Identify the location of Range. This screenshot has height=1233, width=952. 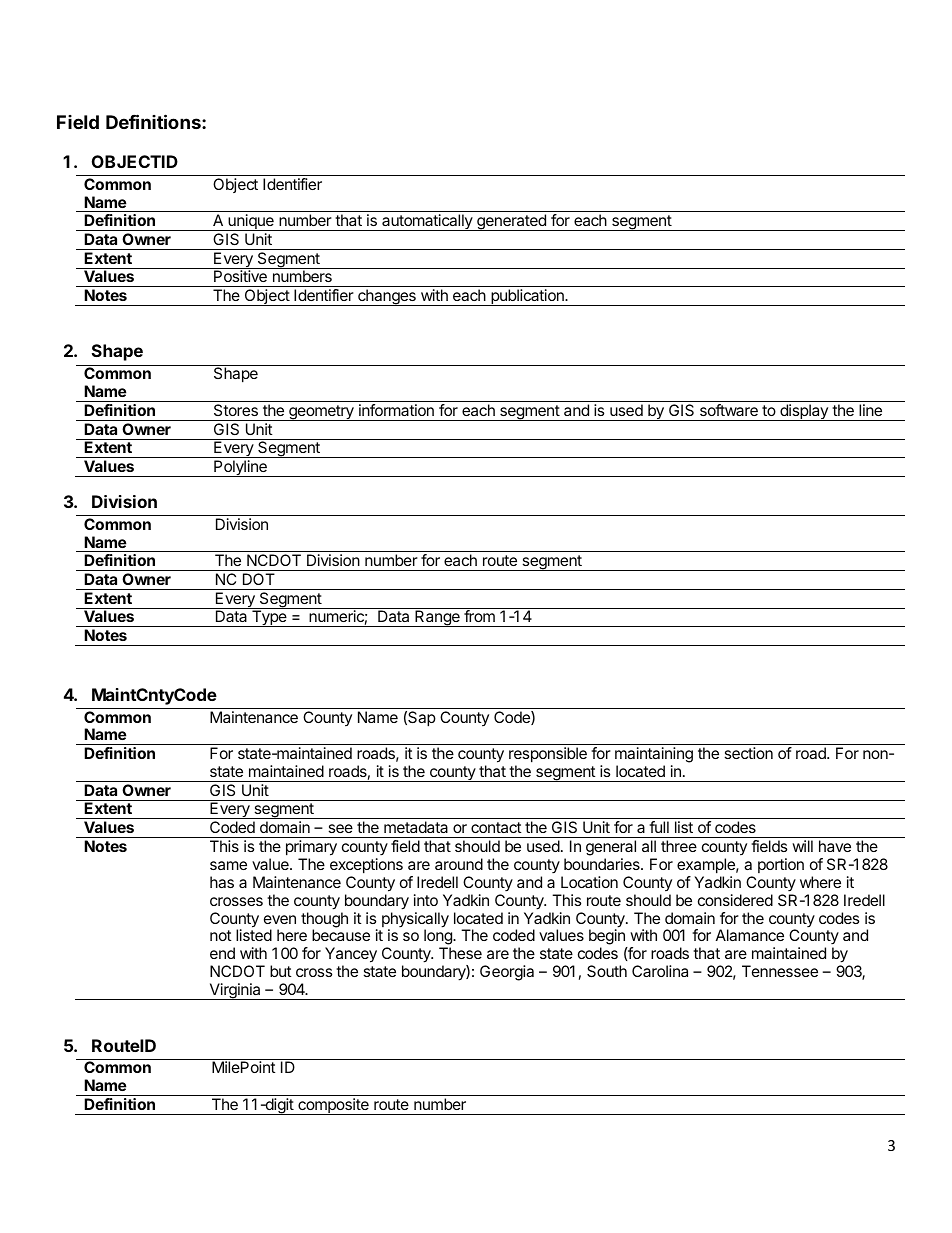
(437, 618).
